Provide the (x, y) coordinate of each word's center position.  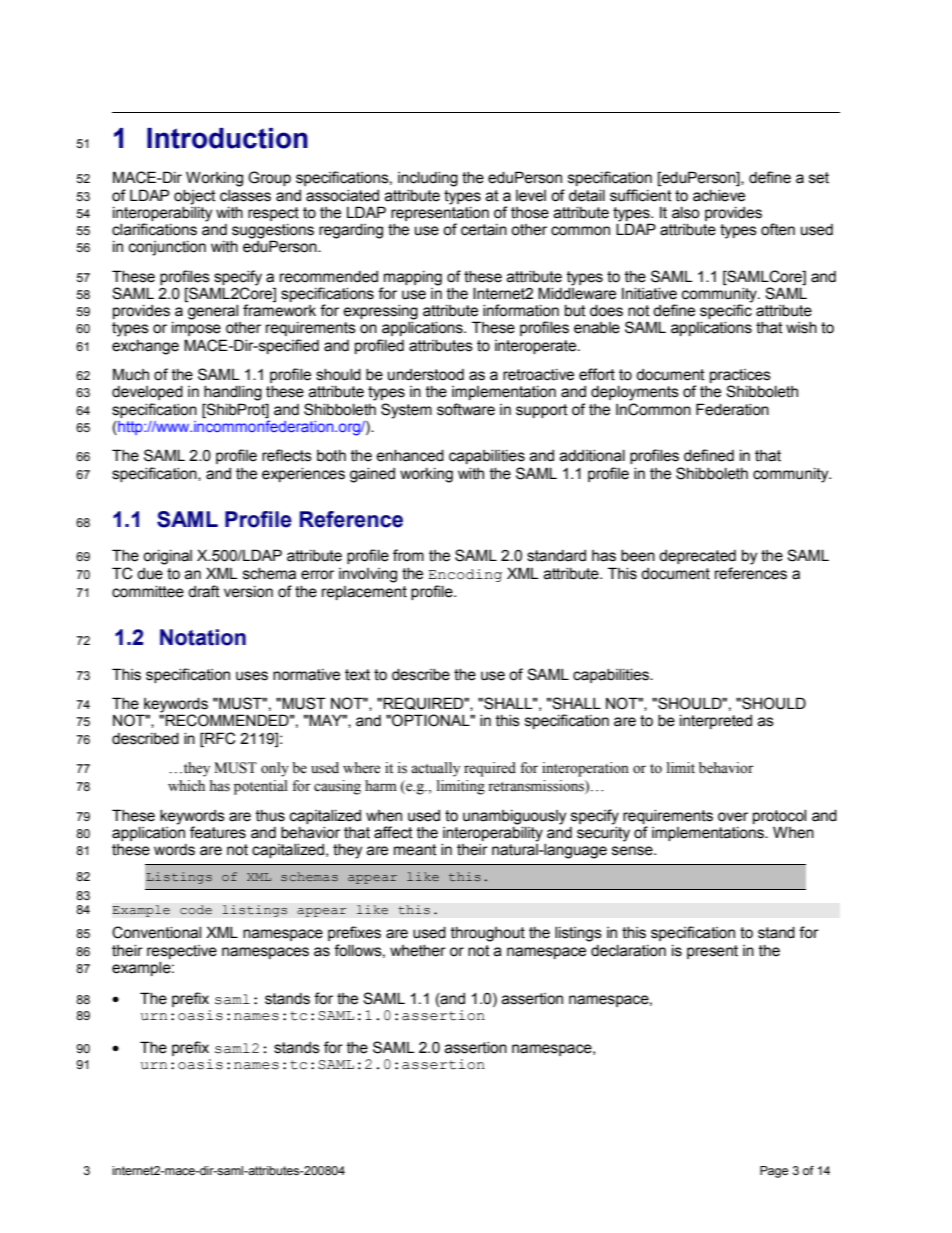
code (196, 910)
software (466, 409)
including (428, 179)
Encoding (465, 575)
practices (740, 377)
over (733, 817)
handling (233, 393)
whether (418, 951)
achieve (719, 196)
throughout (488, 934)
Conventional (156, 932)
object (195, 197)
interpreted (716, 722)
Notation (203, 637)
